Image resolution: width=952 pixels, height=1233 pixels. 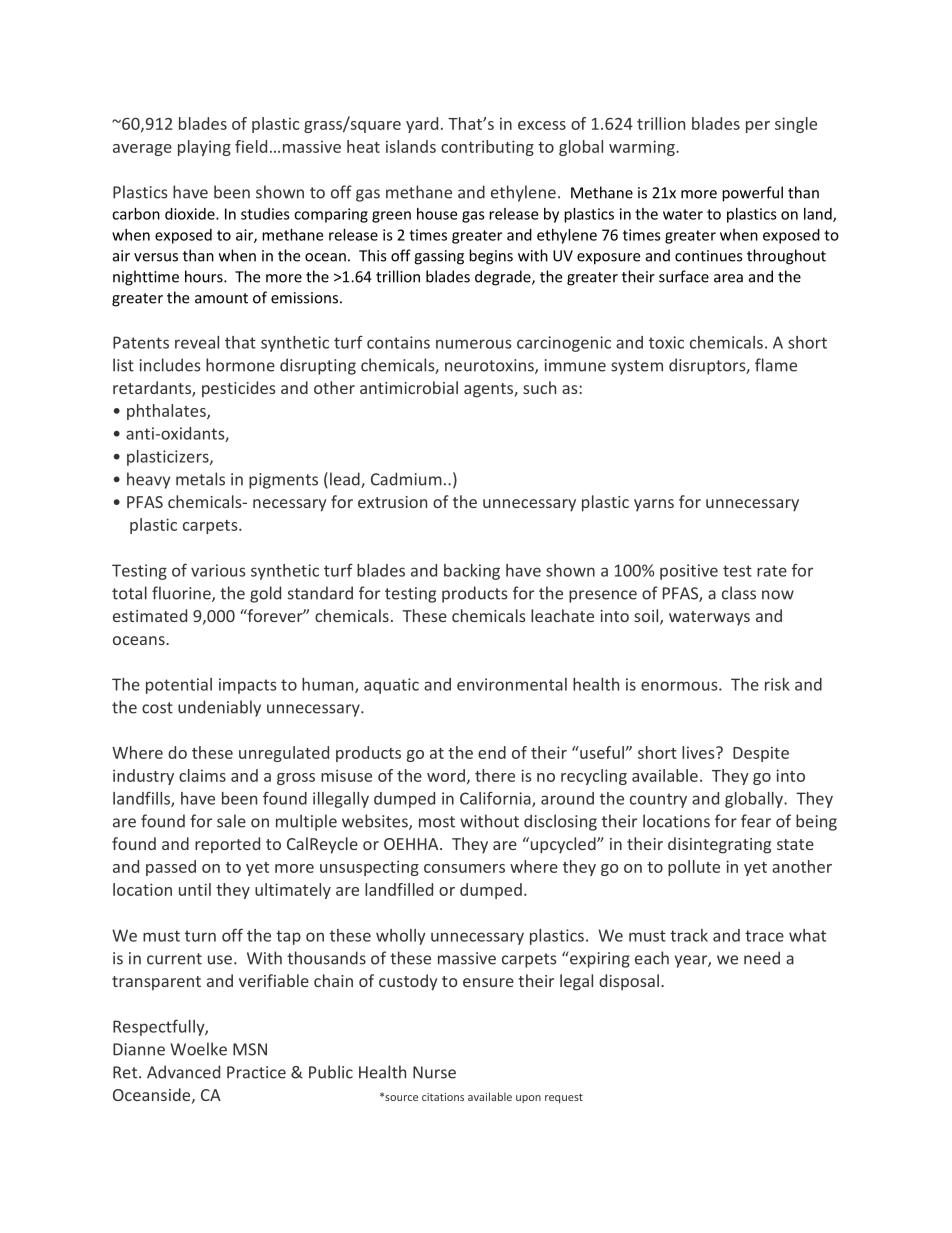 What do you see at coordinates (654, 505) in the screenshot?
I see `yarns` at bounding box center [654, 505].
